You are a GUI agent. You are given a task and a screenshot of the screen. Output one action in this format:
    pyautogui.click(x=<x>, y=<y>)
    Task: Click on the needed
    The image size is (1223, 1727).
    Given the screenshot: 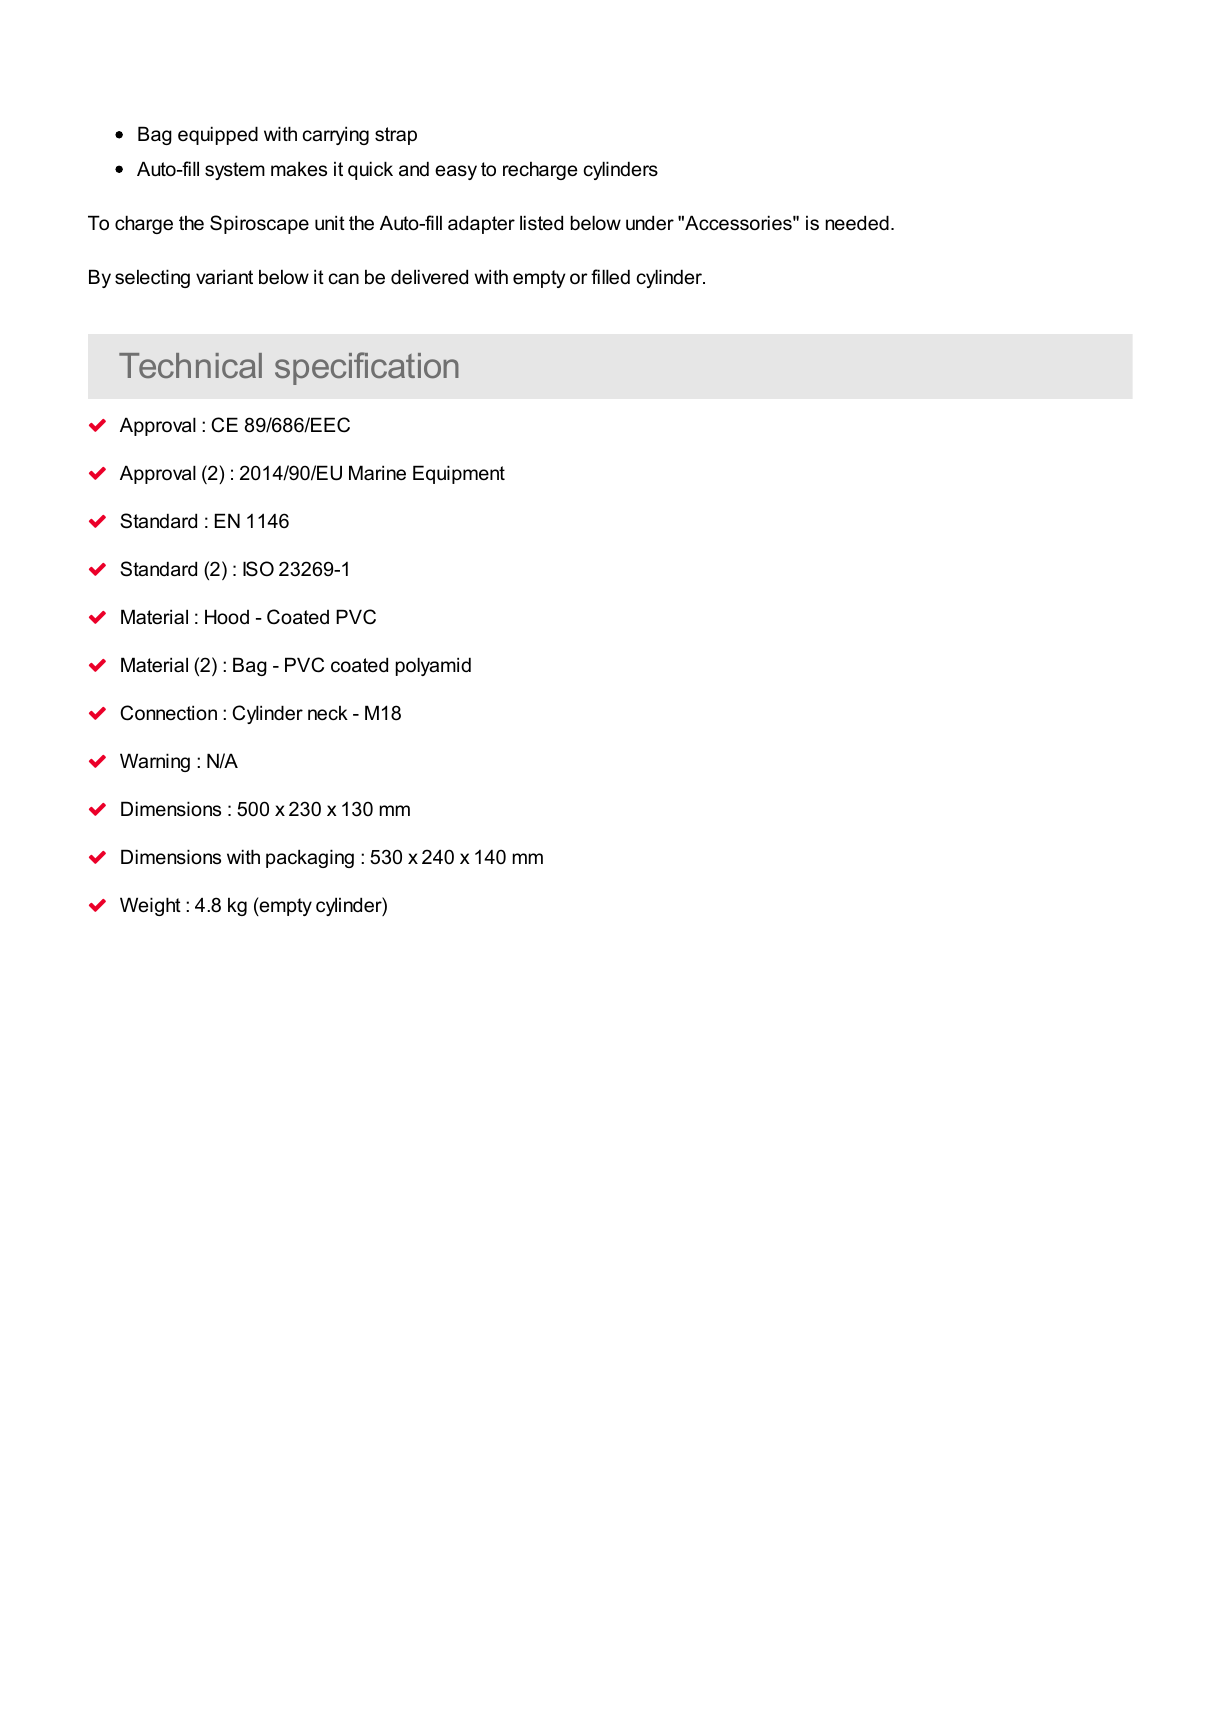 What is the action you would take?
    pyautogui.click(x=857, y=222)
